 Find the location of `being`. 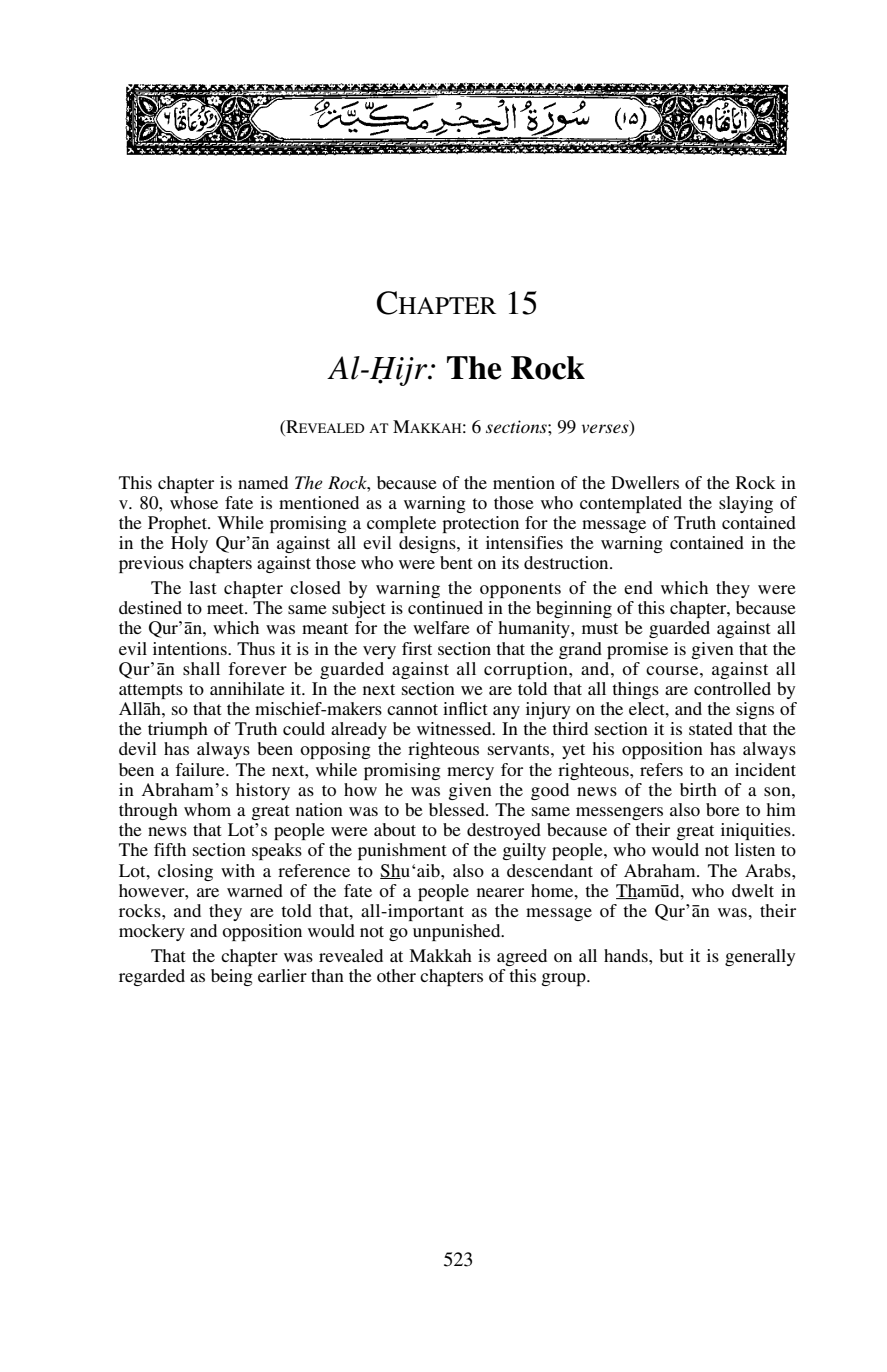

being is located at coordinates (232, 977).
